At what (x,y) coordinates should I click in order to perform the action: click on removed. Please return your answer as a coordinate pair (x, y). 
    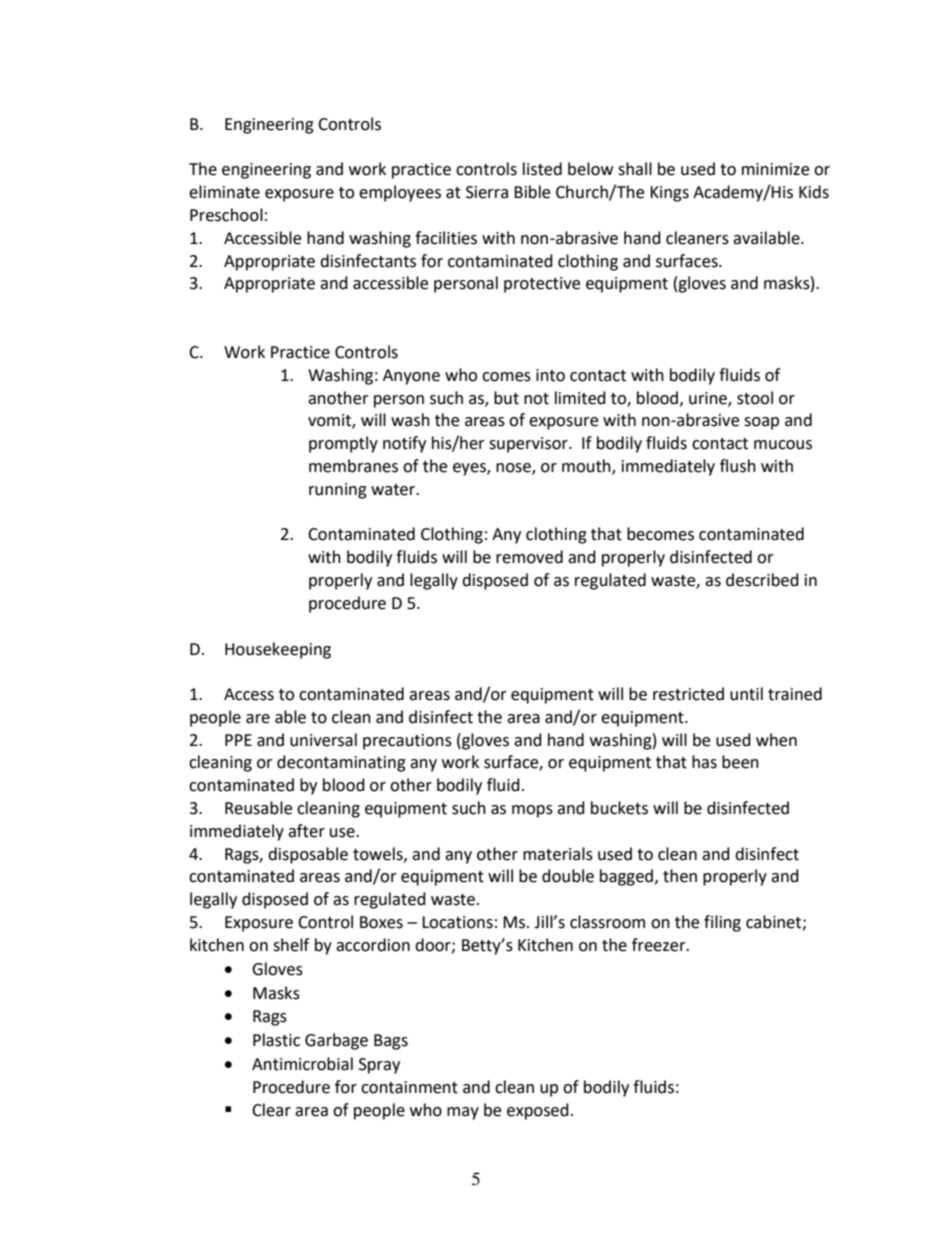
    Looking at the image, I should click on (529, 557).
